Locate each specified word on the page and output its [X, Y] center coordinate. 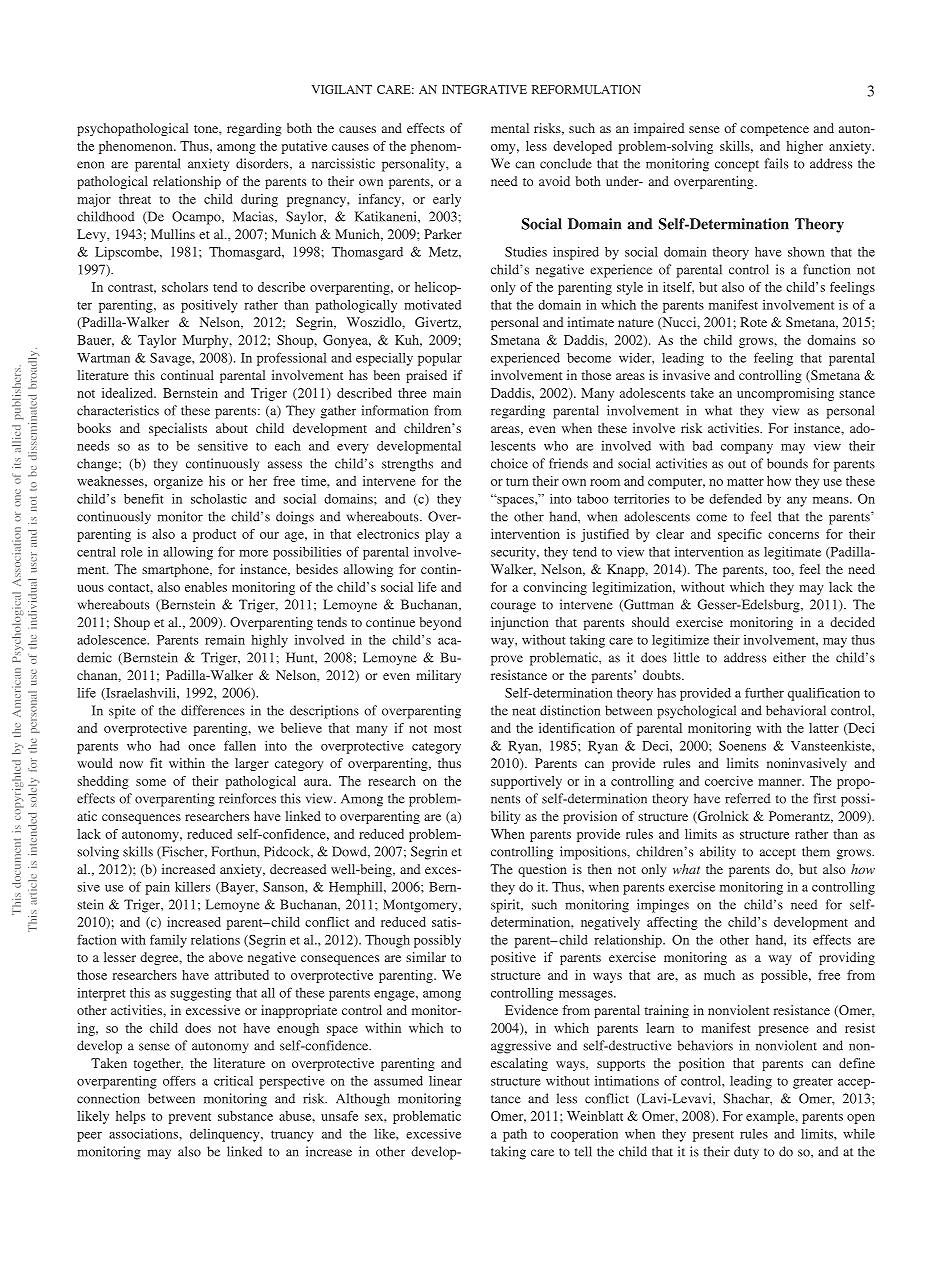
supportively [526, 782]
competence [774, 130]
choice [509, 463]
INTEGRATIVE [484, 89]
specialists [178, 429]
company [747, 449]
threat [135, 199]
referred [747, 798]
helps [130, 1117]
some [151, 782]
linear [445, 1081]
